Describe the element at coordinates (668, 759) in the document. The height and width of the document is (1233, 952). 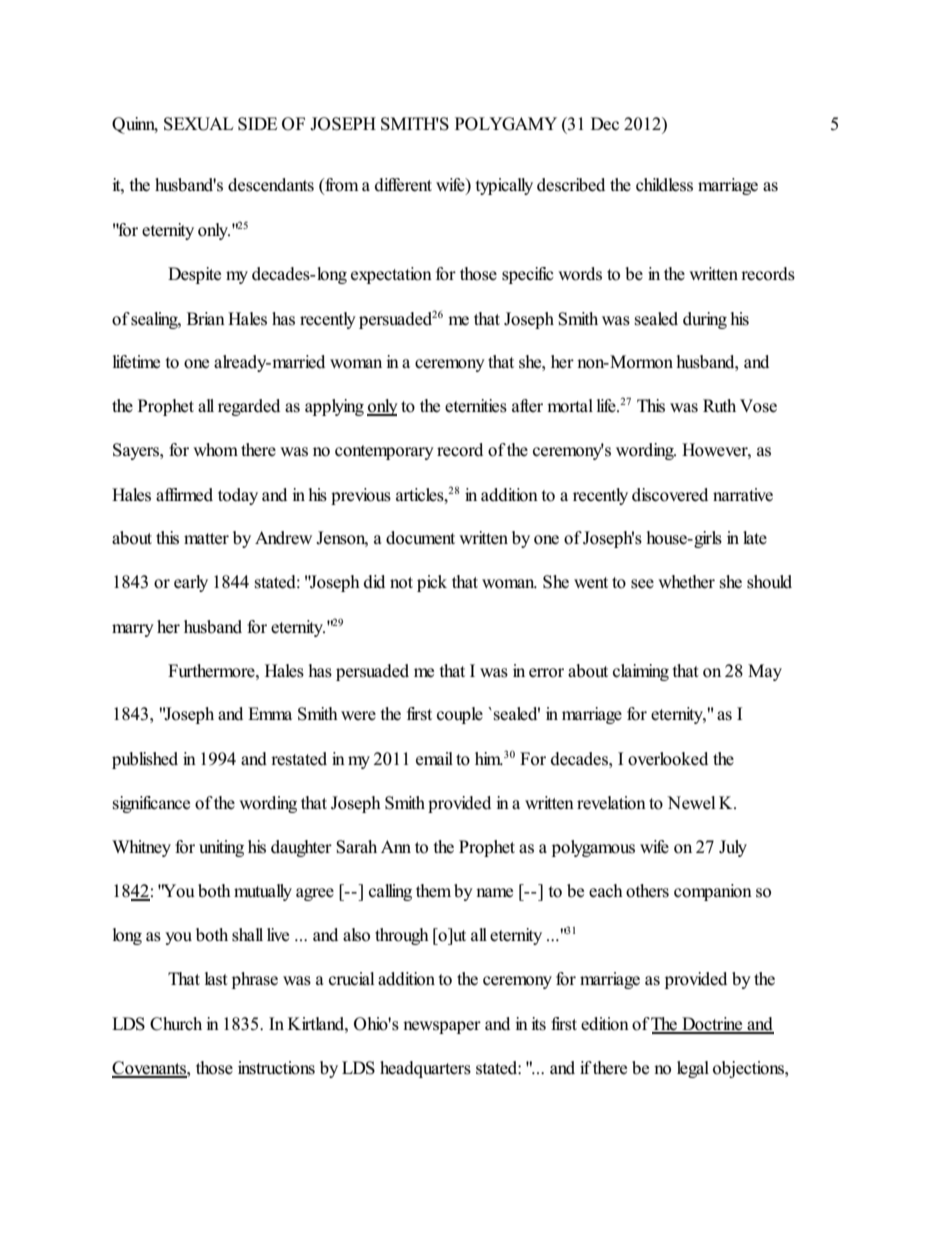
I see `overlooked` at that location.
